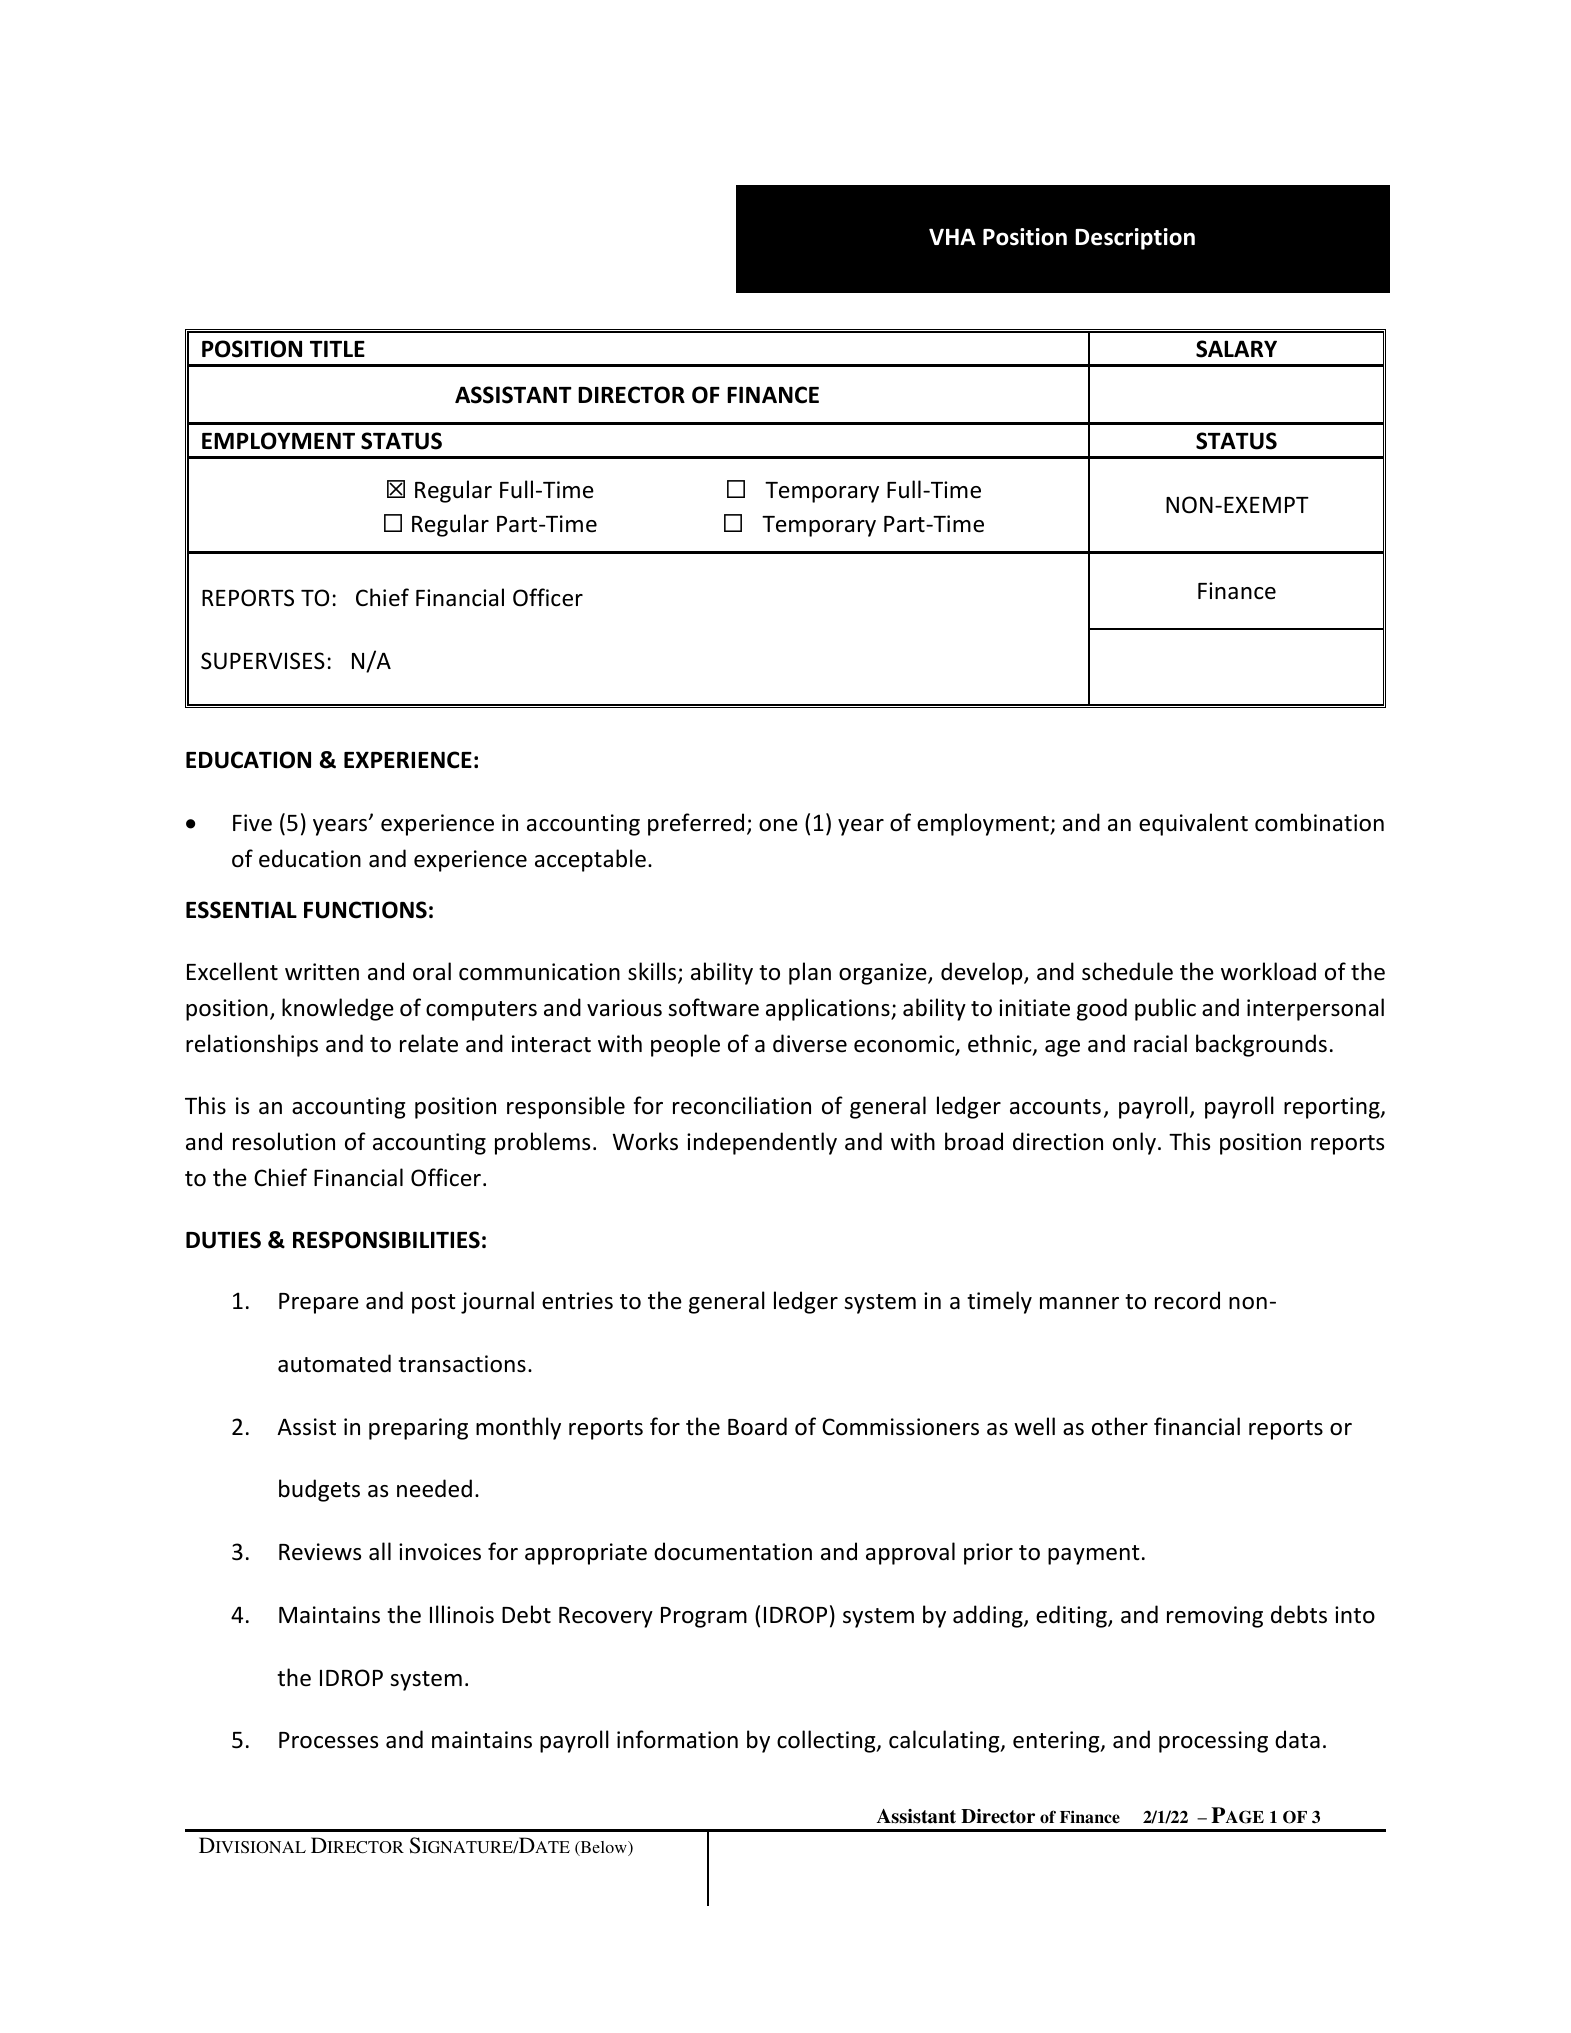  Describe the element at coordinates (319, 1303) in the document. I see `Prepare` at that location.
